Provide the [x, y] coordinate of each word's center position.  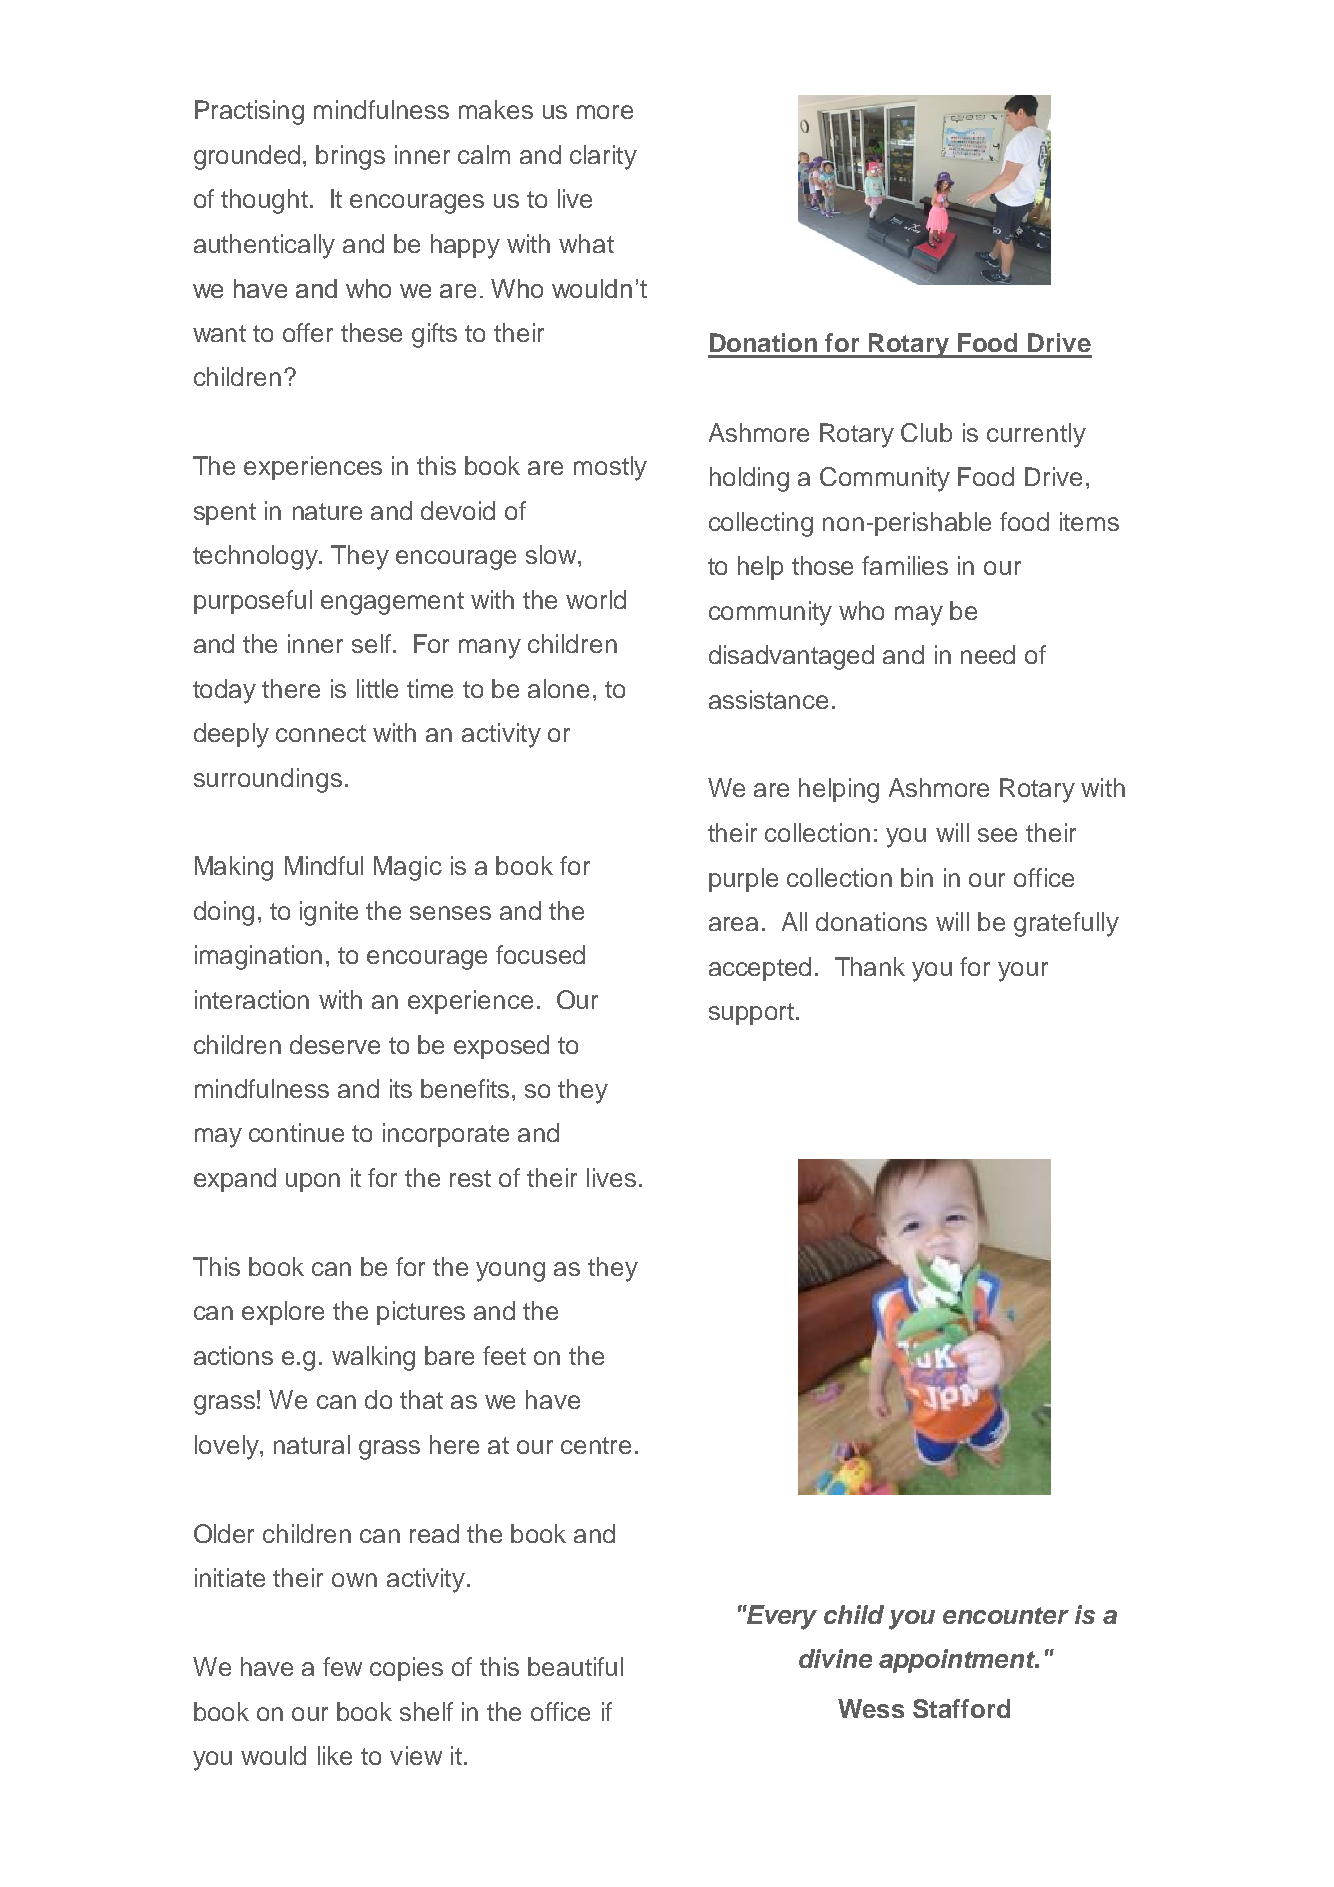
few [342, 1666]
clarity [603, 157]
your [1023, 972]
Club [926, 432]
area [733, 924]
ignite [329, 913]
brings [350, 157]
